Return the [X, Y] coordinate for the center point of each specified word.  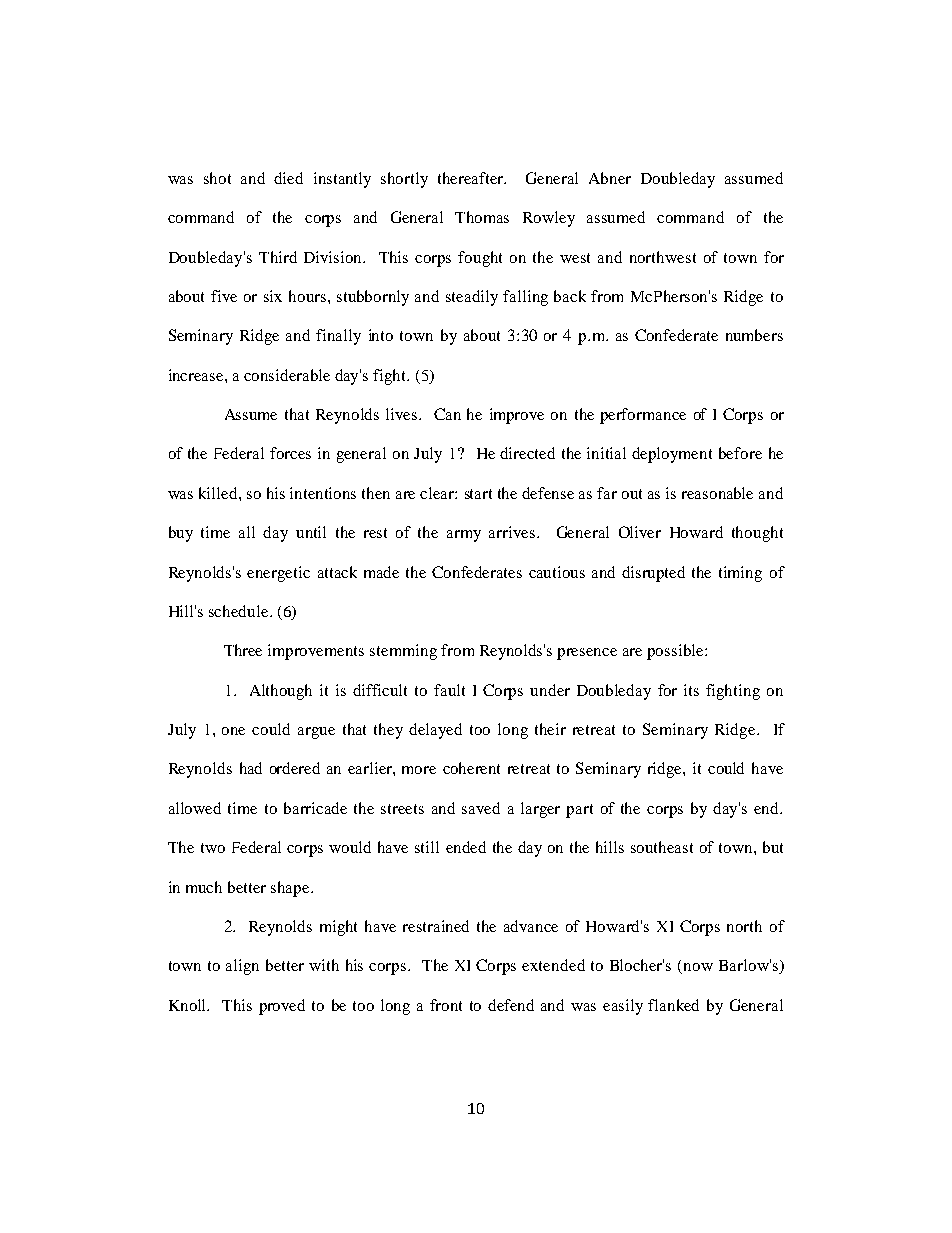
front [446, 1005]
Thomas [482, 217]
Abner [610, 178]
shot [217, 178]
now [697, 968]
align [242, 967]
